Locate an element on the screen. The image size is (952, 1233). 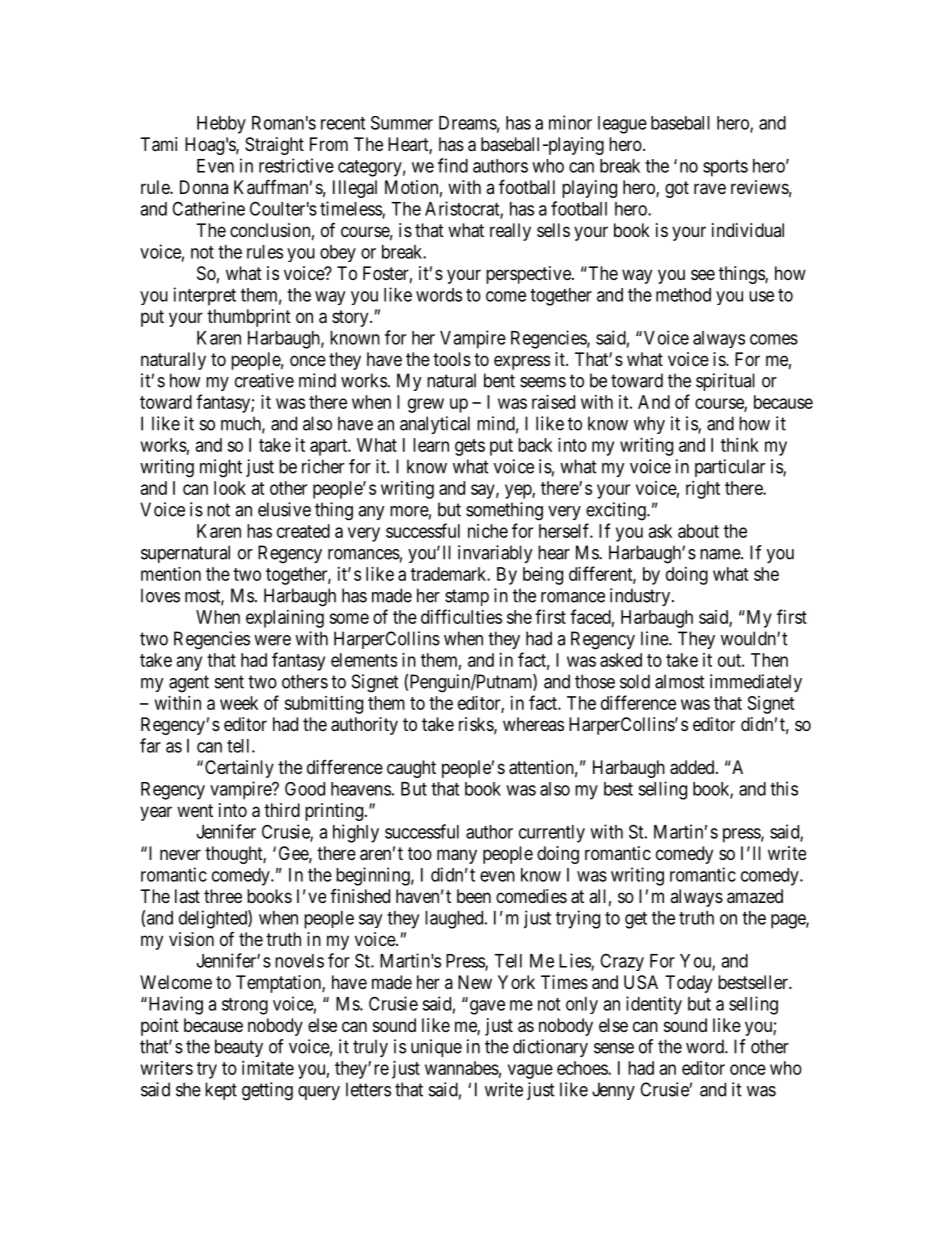
added is located at coordinates (693, 767).
